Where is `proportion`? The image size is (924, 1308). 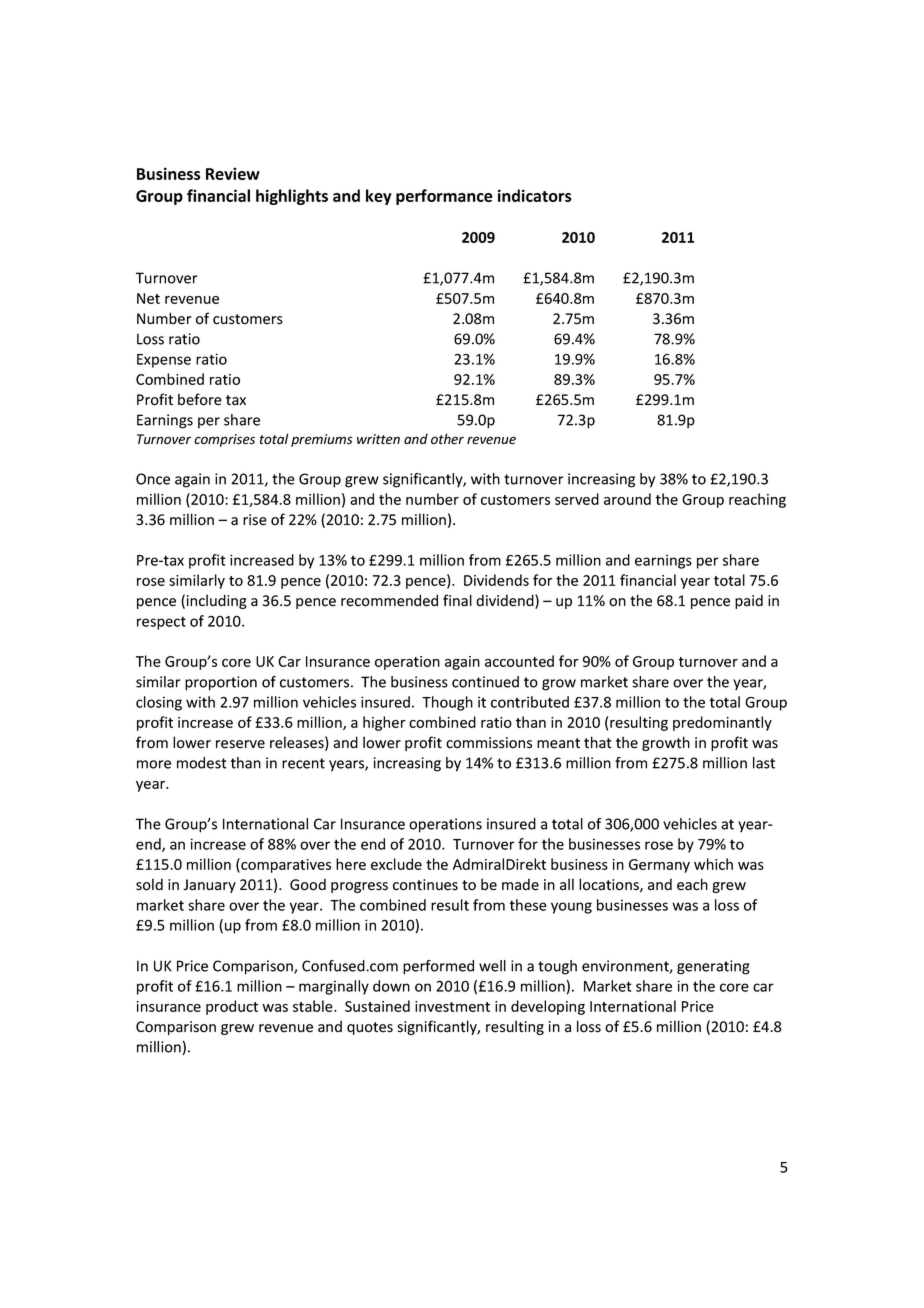
proportion is located at coordinates (221, 683).
